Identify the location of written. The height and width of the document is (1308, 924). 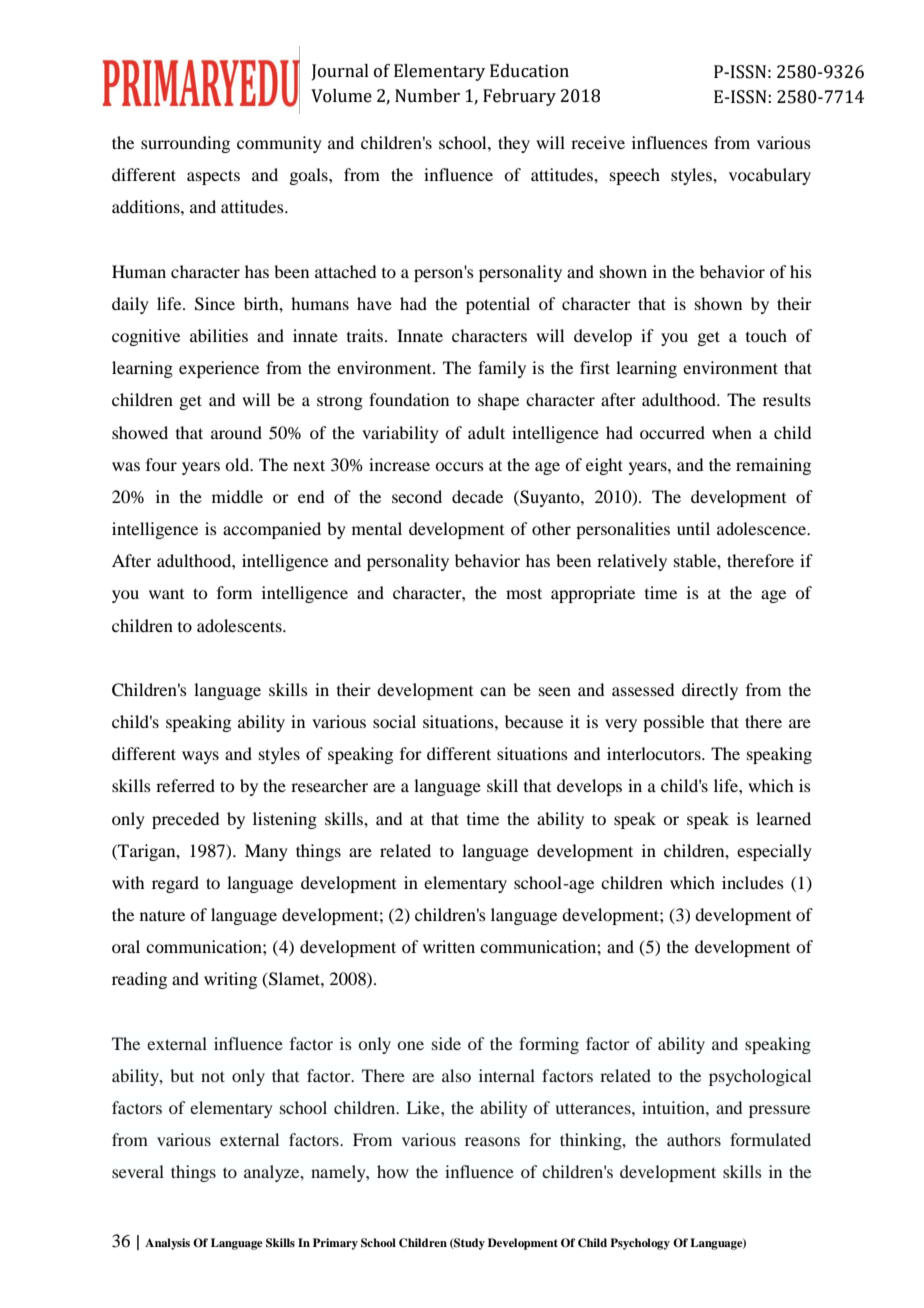
(449, 946).
